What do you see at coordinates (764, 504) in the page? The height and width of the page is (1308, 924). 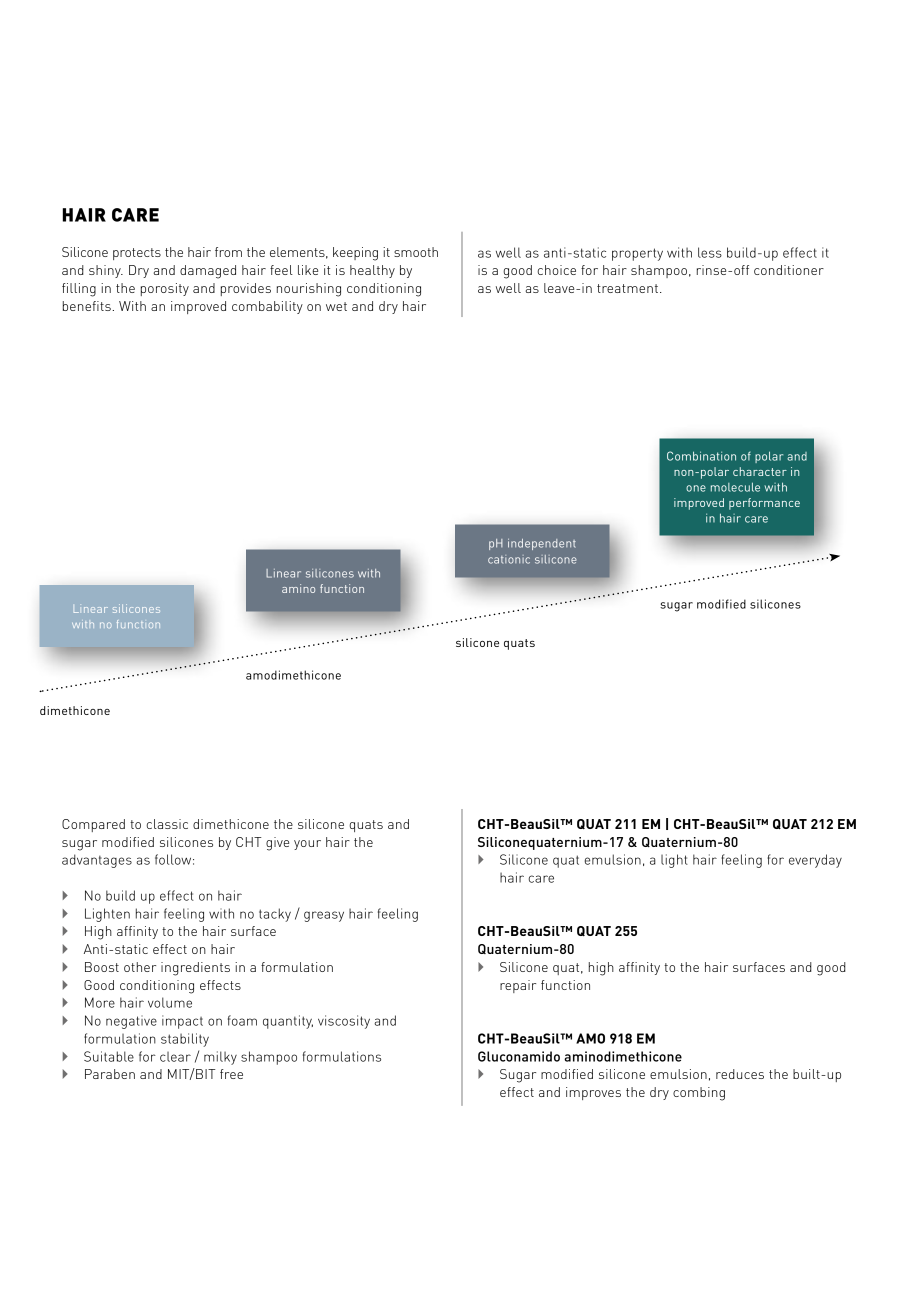 I see `performance` at bounding box center [764, 504].
